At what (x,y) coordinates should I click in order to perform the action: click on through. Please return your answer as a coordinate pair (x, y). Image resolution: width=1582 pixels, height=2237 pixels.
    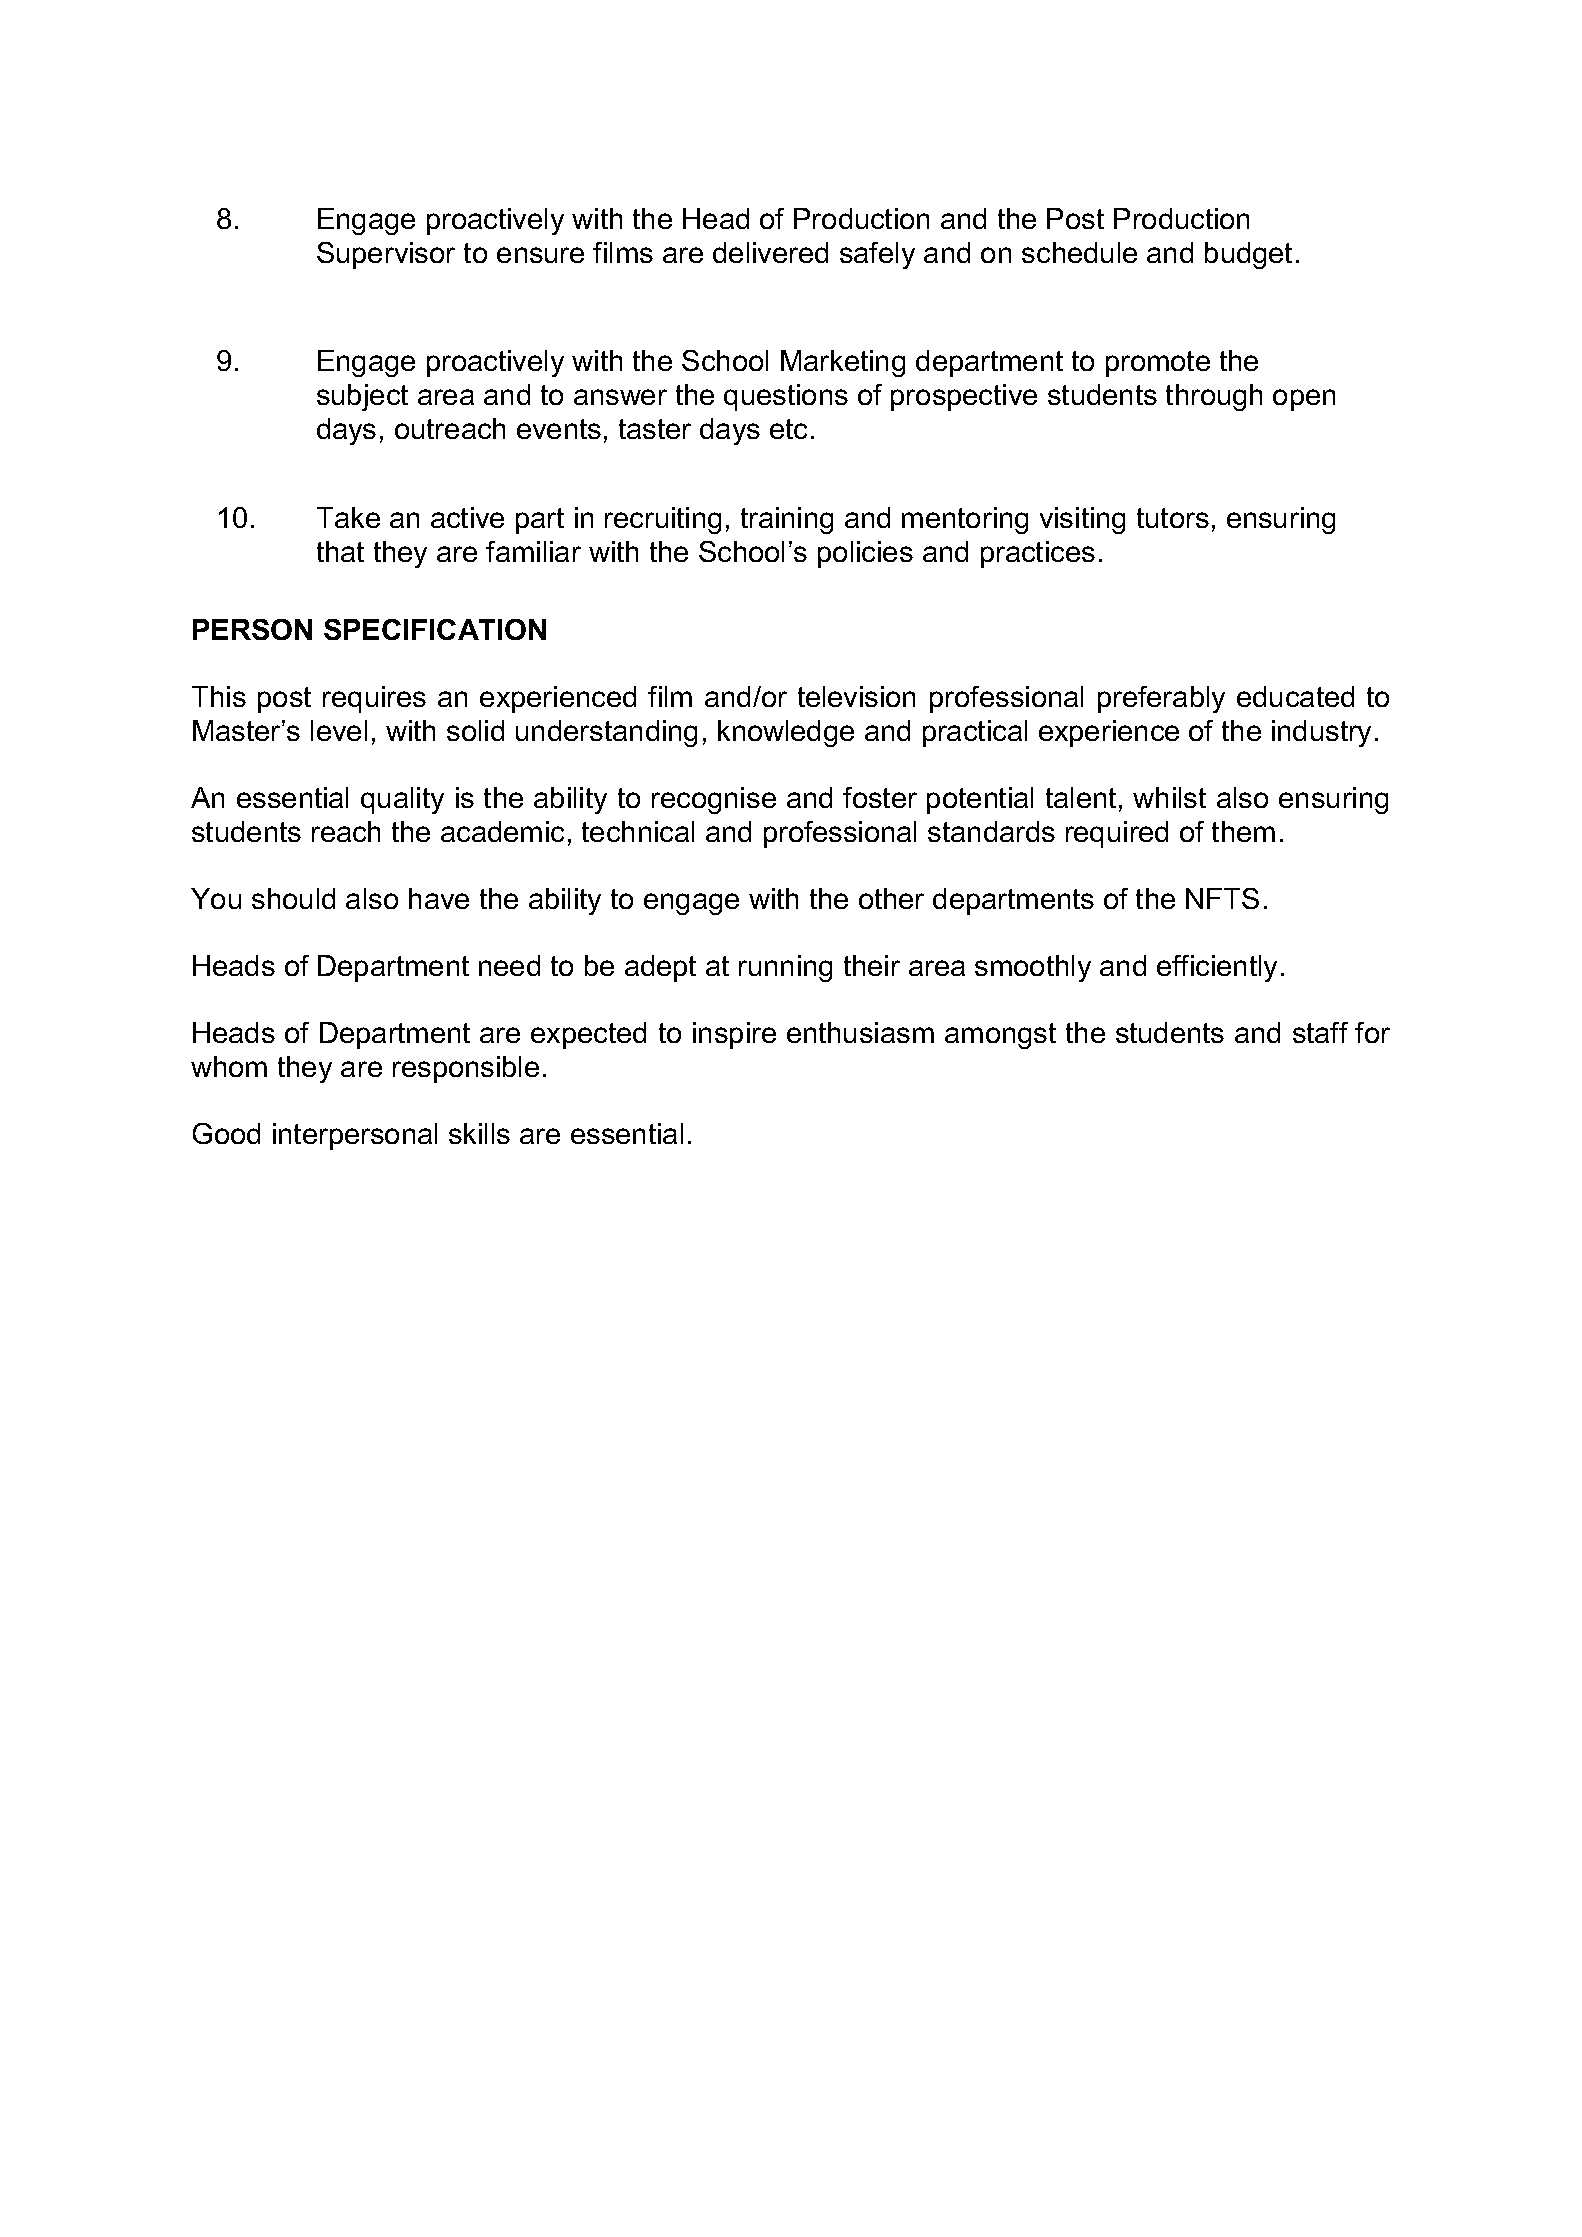
    Looking at the image, I should click on (1214, 397).
